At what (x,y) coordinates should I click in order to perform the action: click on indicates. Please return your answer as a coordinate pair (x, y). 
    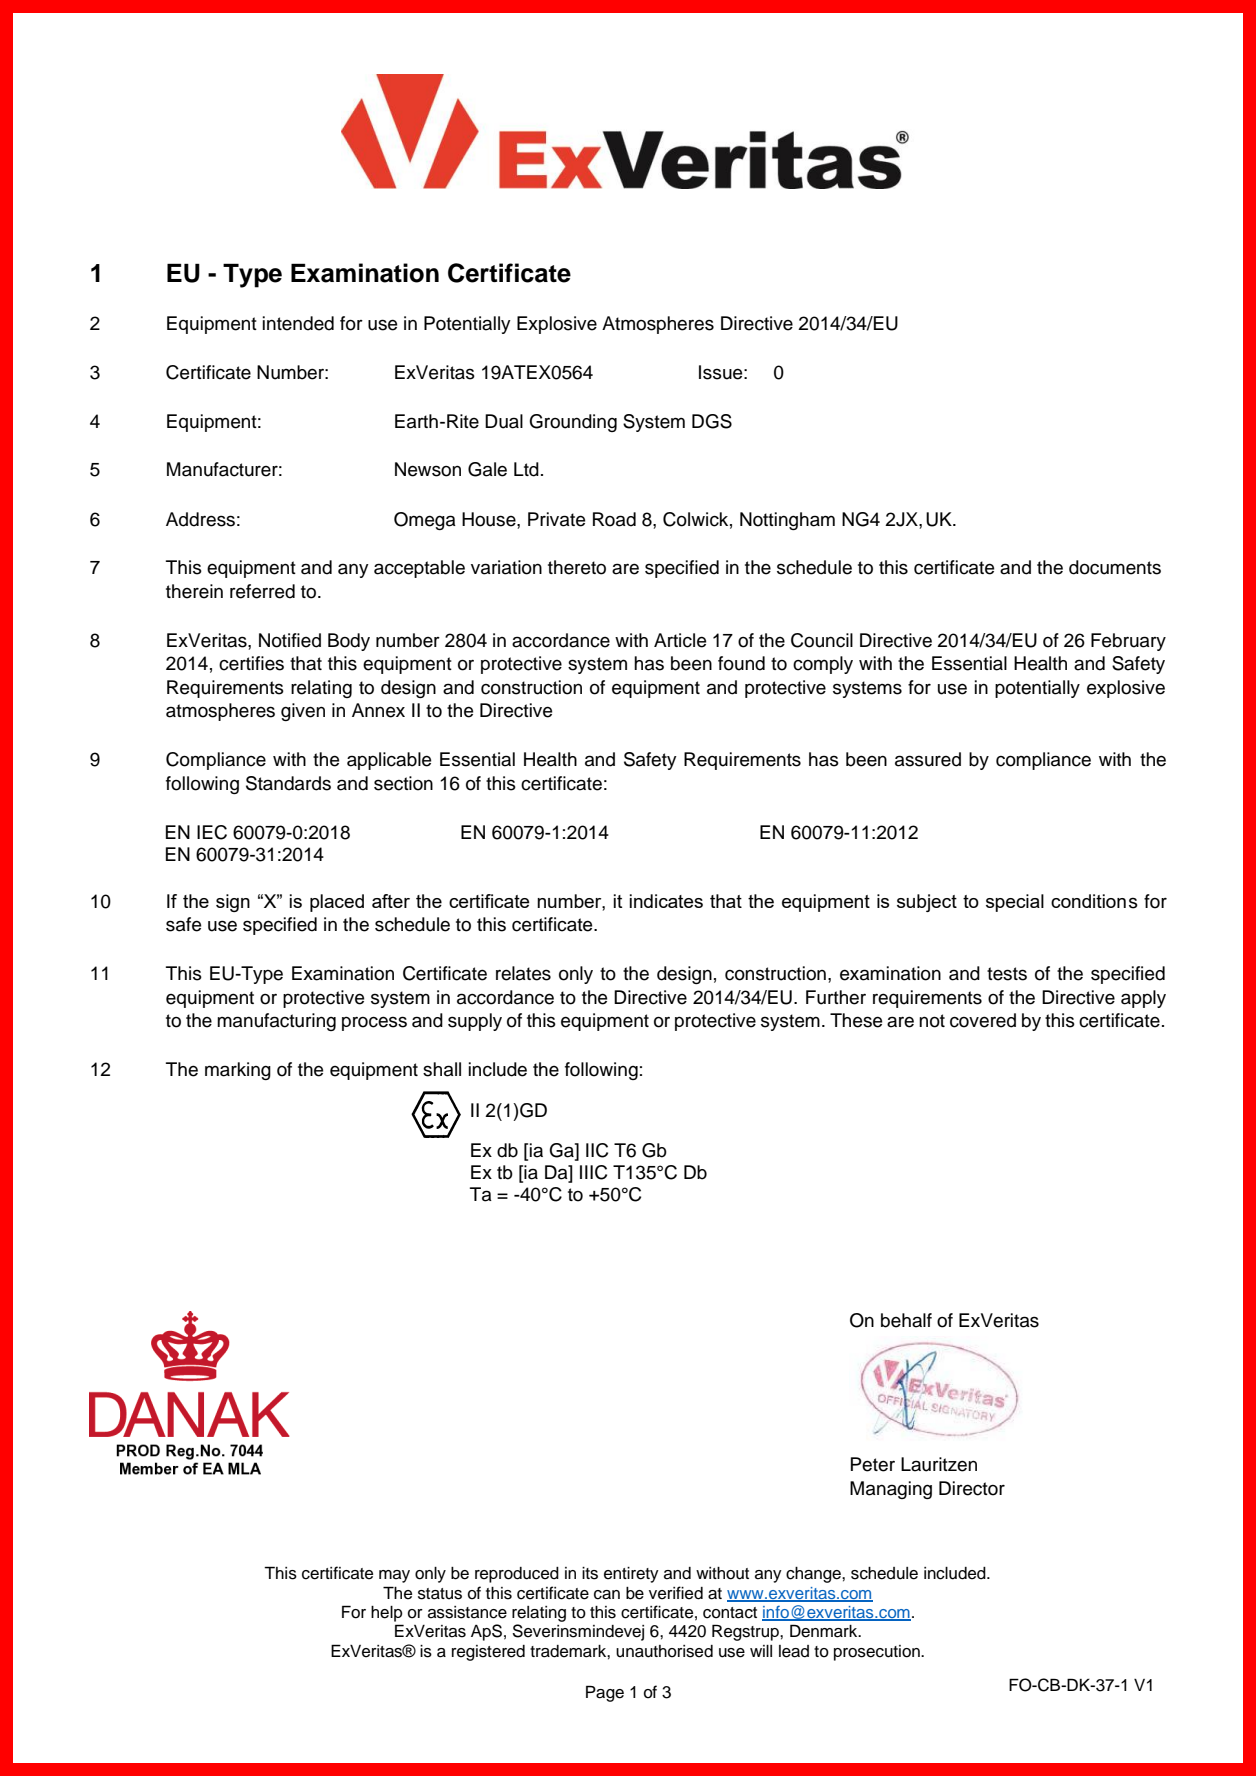
    Looking at the image, I should click on (666, 901).
